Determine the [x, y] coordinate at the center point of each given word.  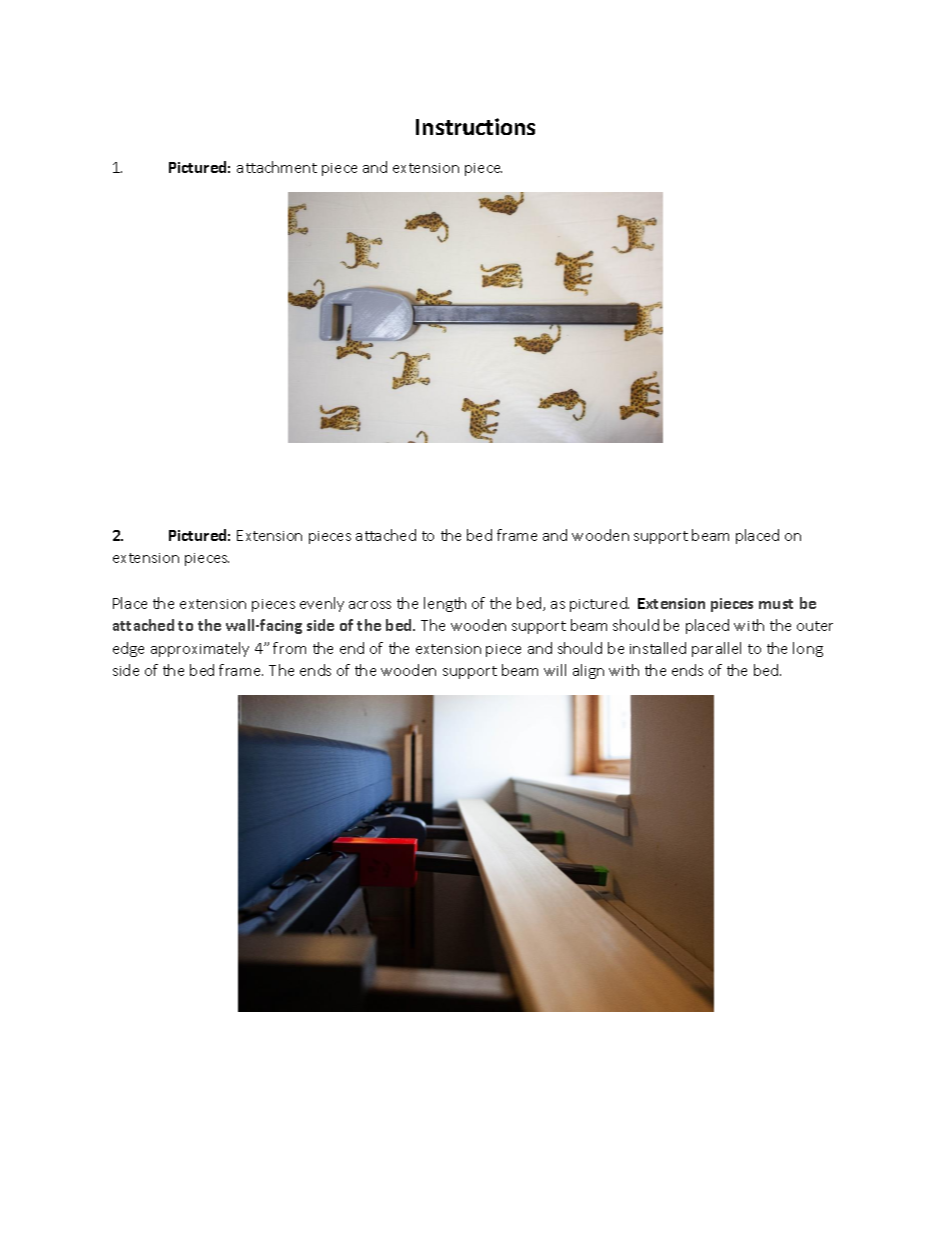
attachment [277, 167]
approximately [200, 649]
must [776, 604]
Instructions [475, 126]
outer [815, 626]
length [445, 604]
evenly [322, 604]
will [555, 670]
